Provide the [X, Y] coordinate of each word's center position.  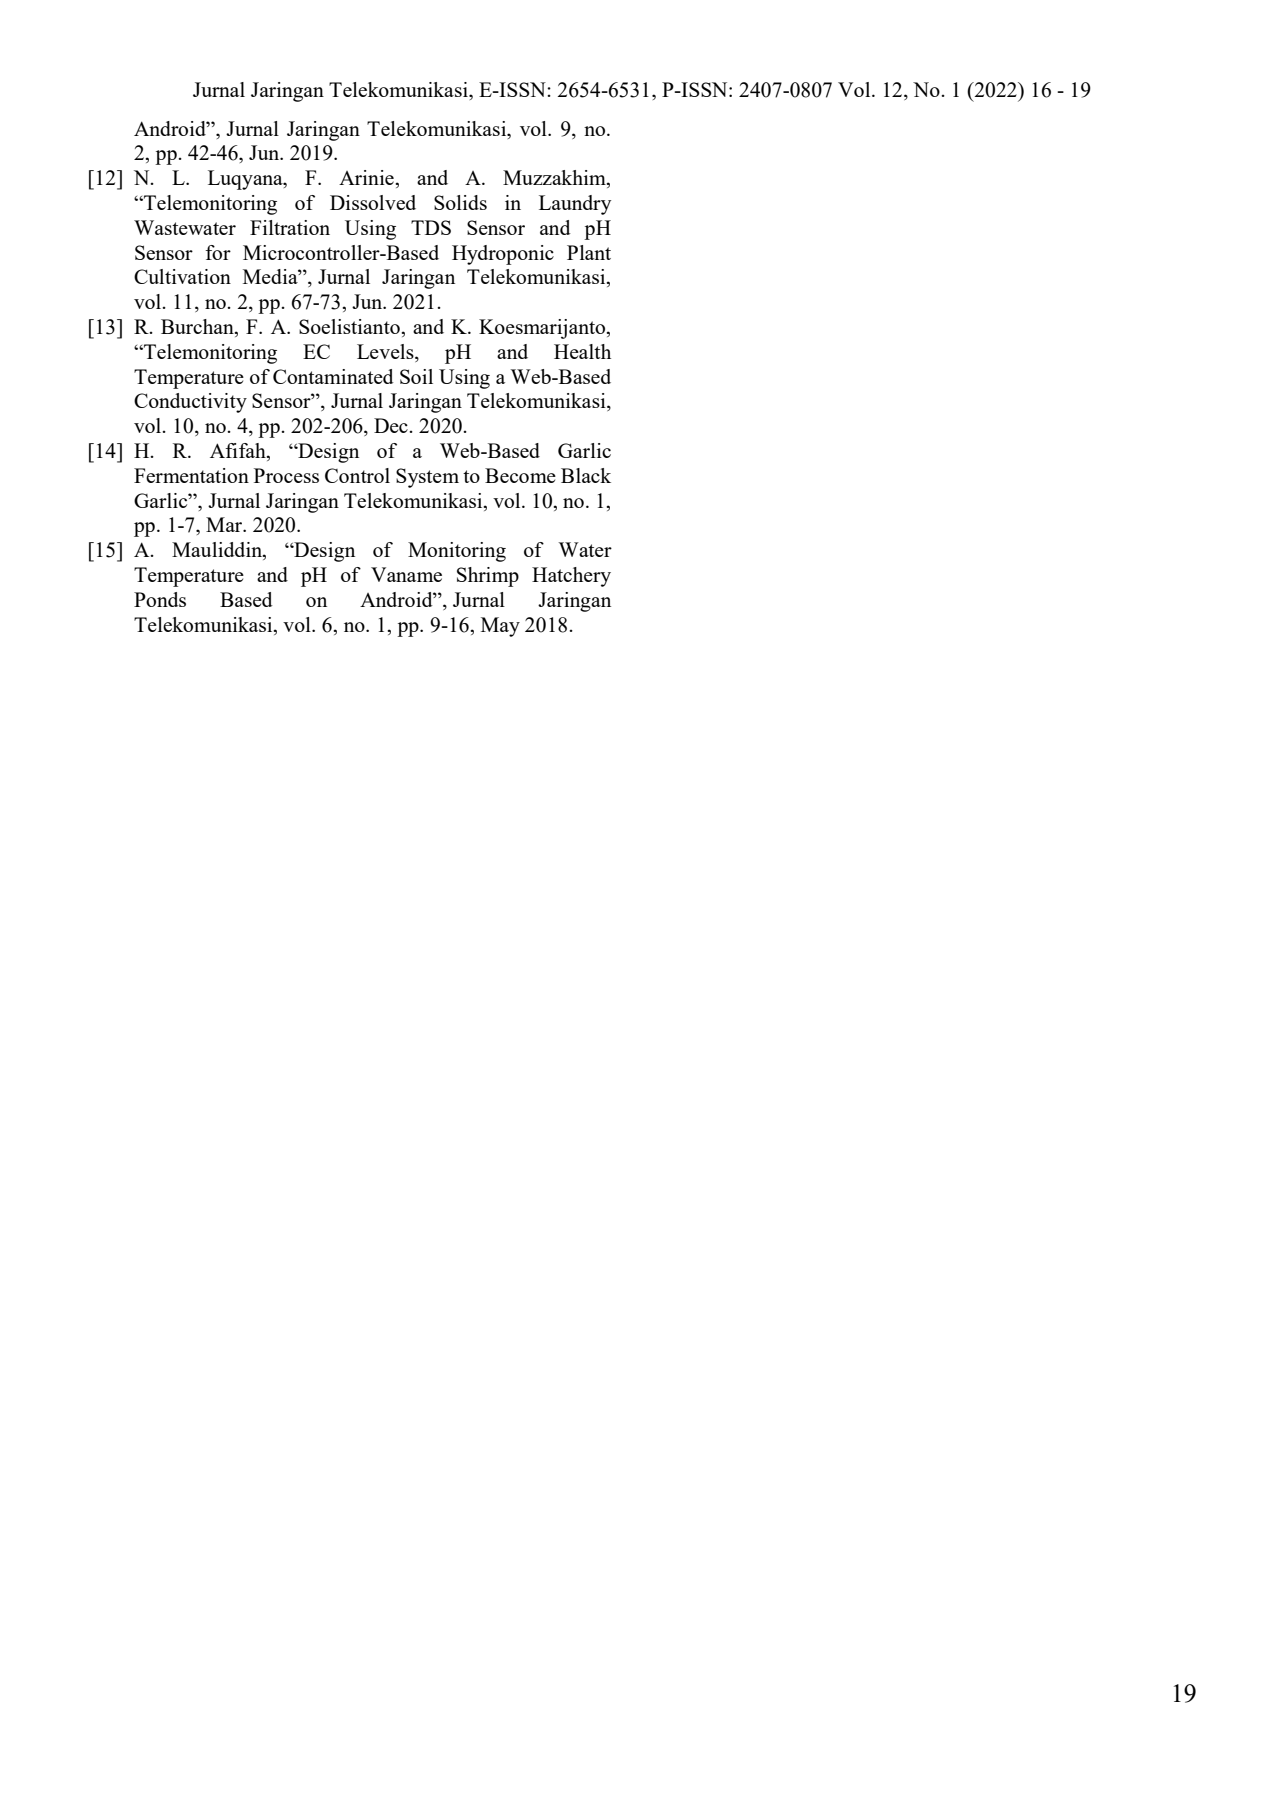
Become [520, 475]
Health [582, 351]
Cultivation [182, 276]
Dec [392, 425]
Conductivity [190, 403]
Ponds [160, 599]
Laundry [575, 205]
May [500, 627]
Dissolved [373, 202]
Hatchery [571, 577]
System [427, 478]
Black [586, 475]
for [218, 252]
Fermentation [191, 475]
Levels [386, 353]
